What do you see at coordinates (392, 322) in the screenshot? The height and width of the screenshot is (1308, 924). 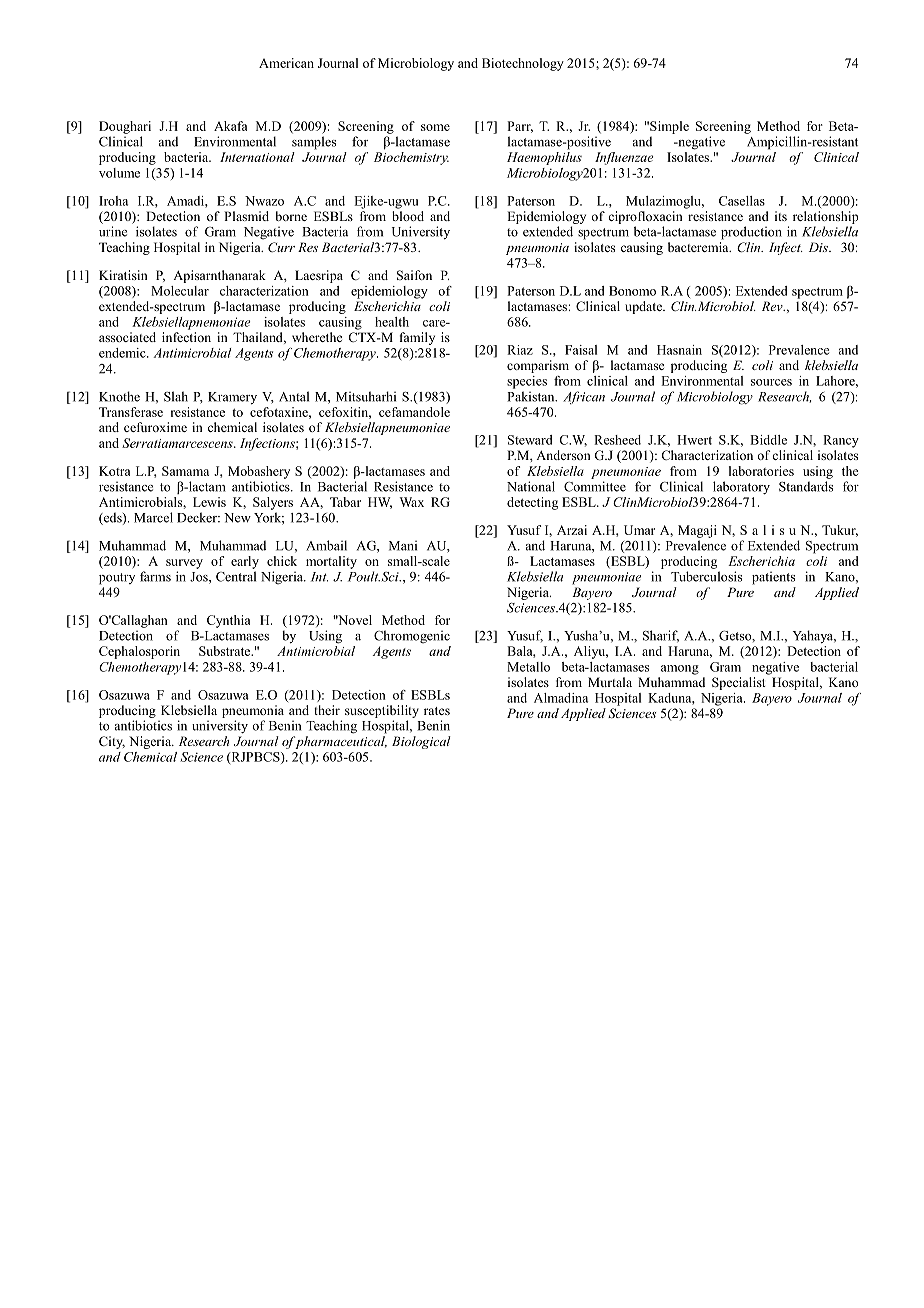 I see `health` at bounding box center [392, 322].
